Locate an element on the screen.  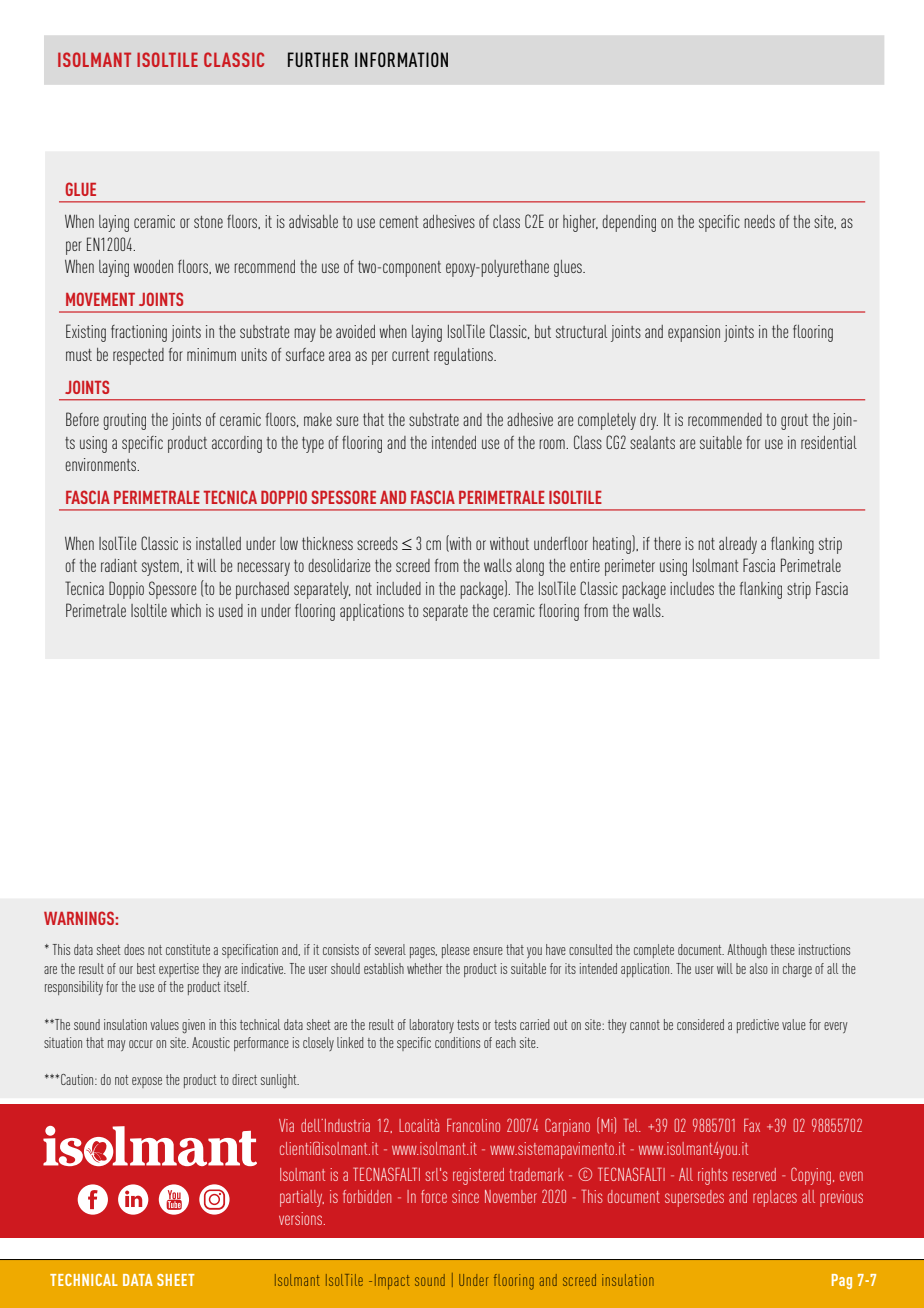
versions is located at coordinates (302, 1218).
